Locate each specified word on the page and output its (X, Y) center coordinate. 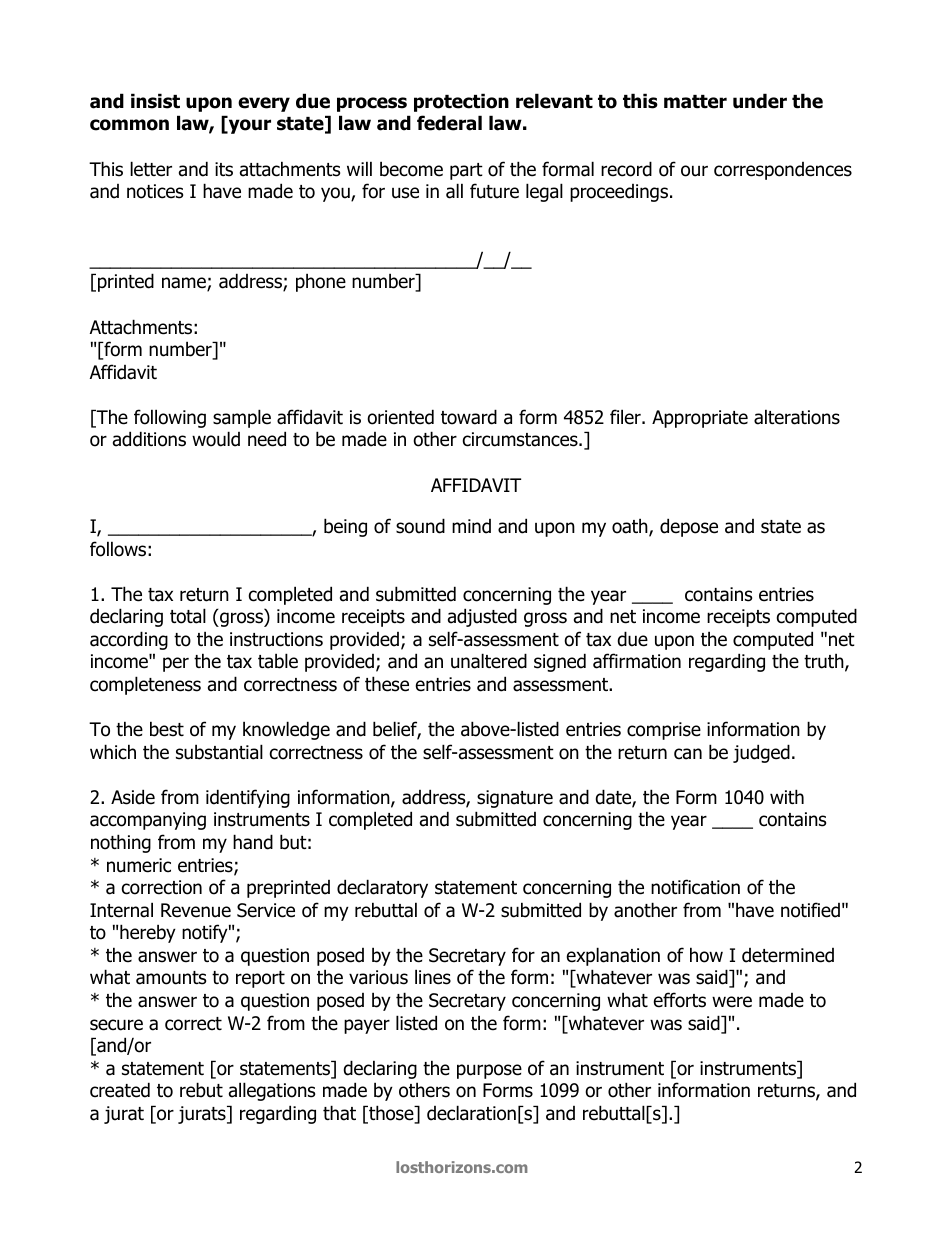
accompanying (148, 821)
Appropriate (700, 419)
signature (515, 799)
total (188, 616)
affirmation (637, 661)
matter (695, 102)
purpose (489, 1071)
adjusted (482, 617)
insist (155, 101)
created (120, 1090)
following (170, 418)
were (732, 1002)
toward (469, 417)
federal (449, 123)
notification (695, 887)
